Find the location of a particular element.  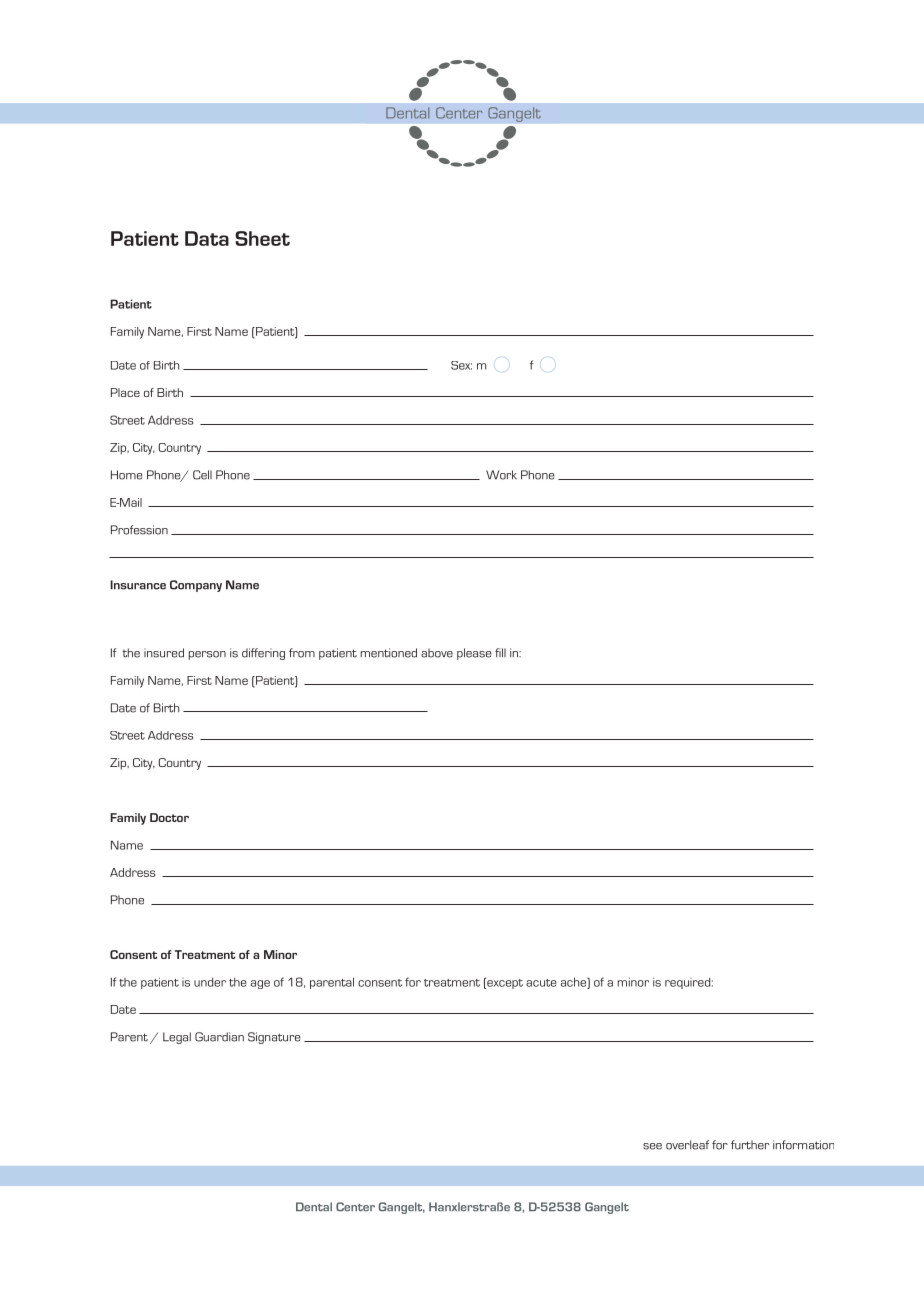

above is located at coordinates (437, 653).
